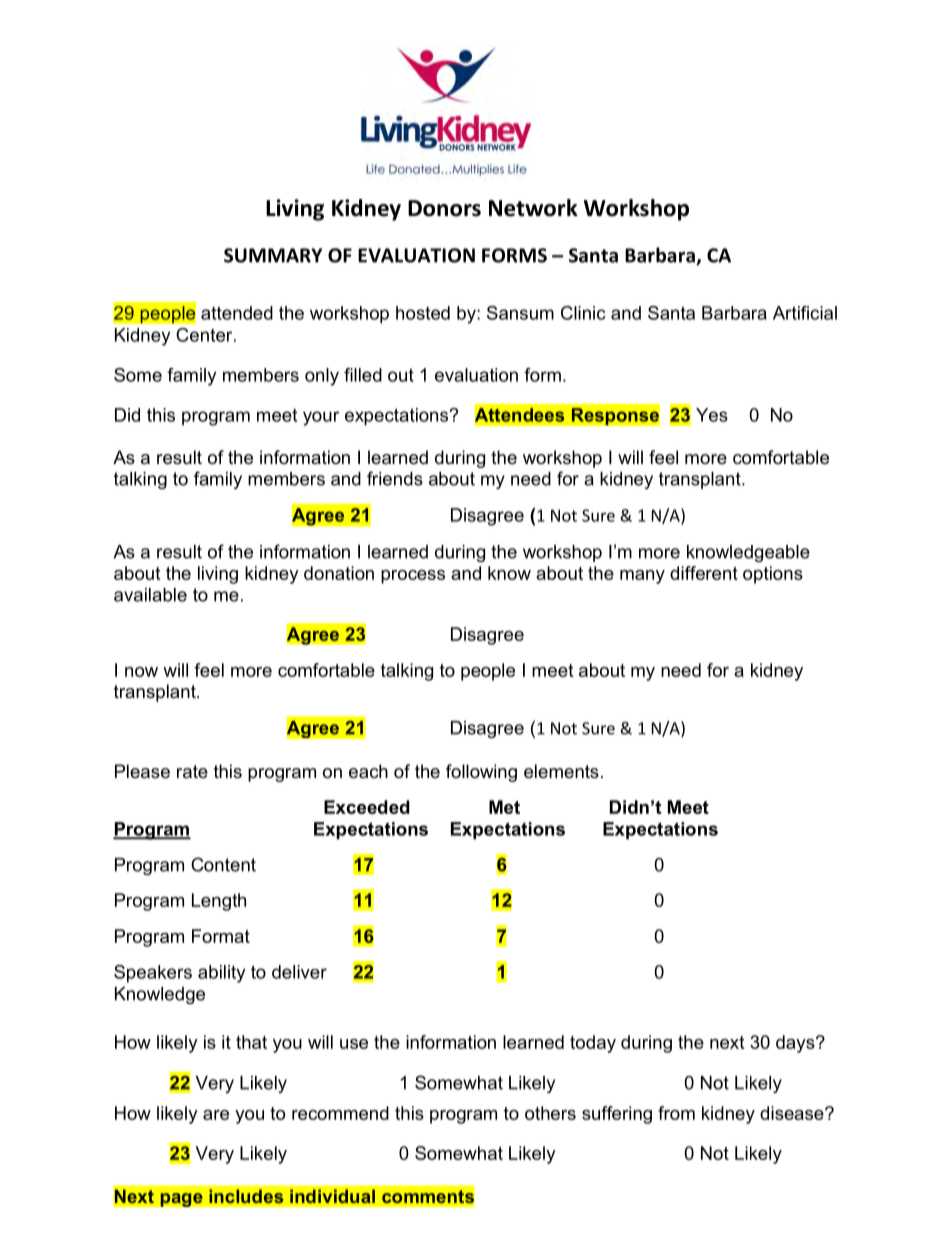 The height and width of the page is (1233, 952). Describe the element at coordinates (192, 771) in the page. I see `rate` at that location.
